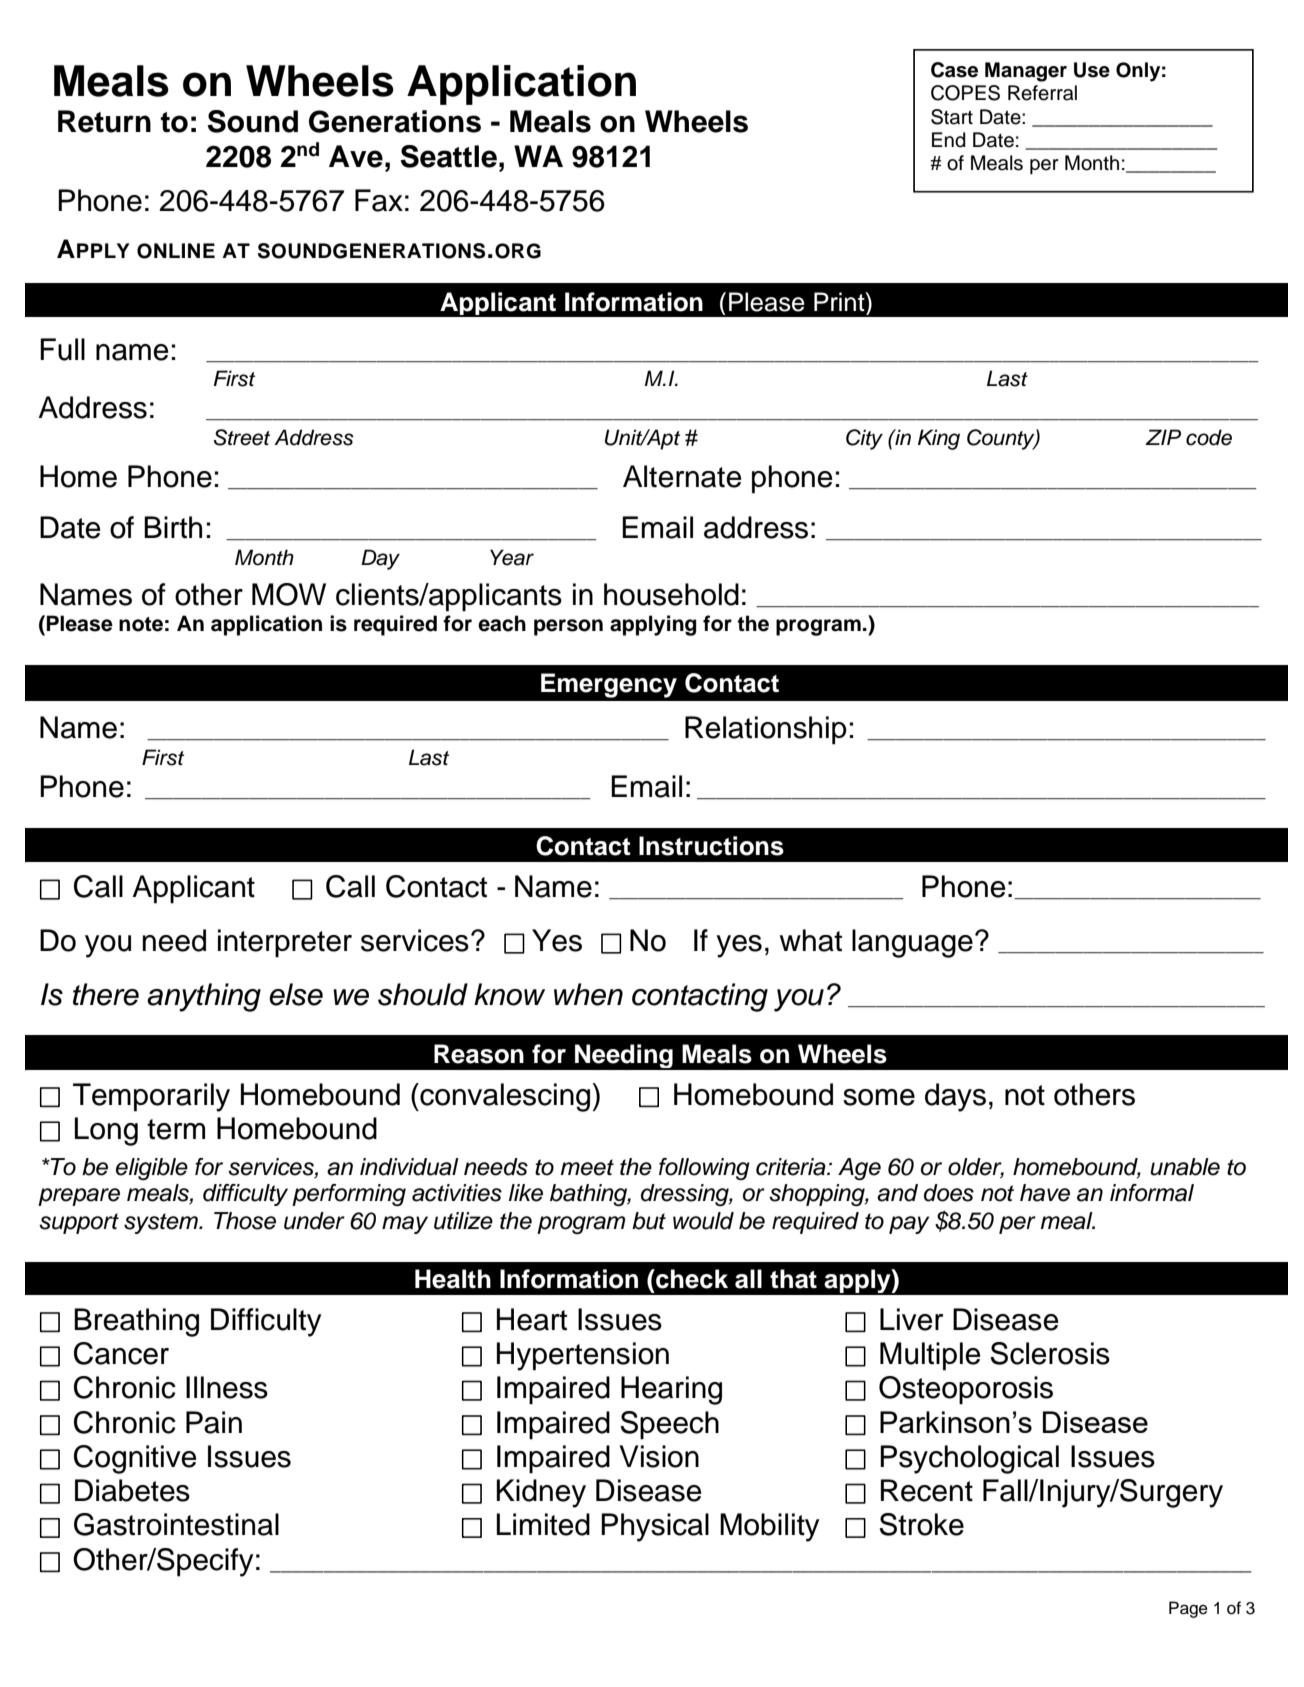 Image resolution: width=1304 pixels, height=1687 pixels. Describe the element at coordinates (448, 156) in the screenshot. I see `Seattle` at that location.
